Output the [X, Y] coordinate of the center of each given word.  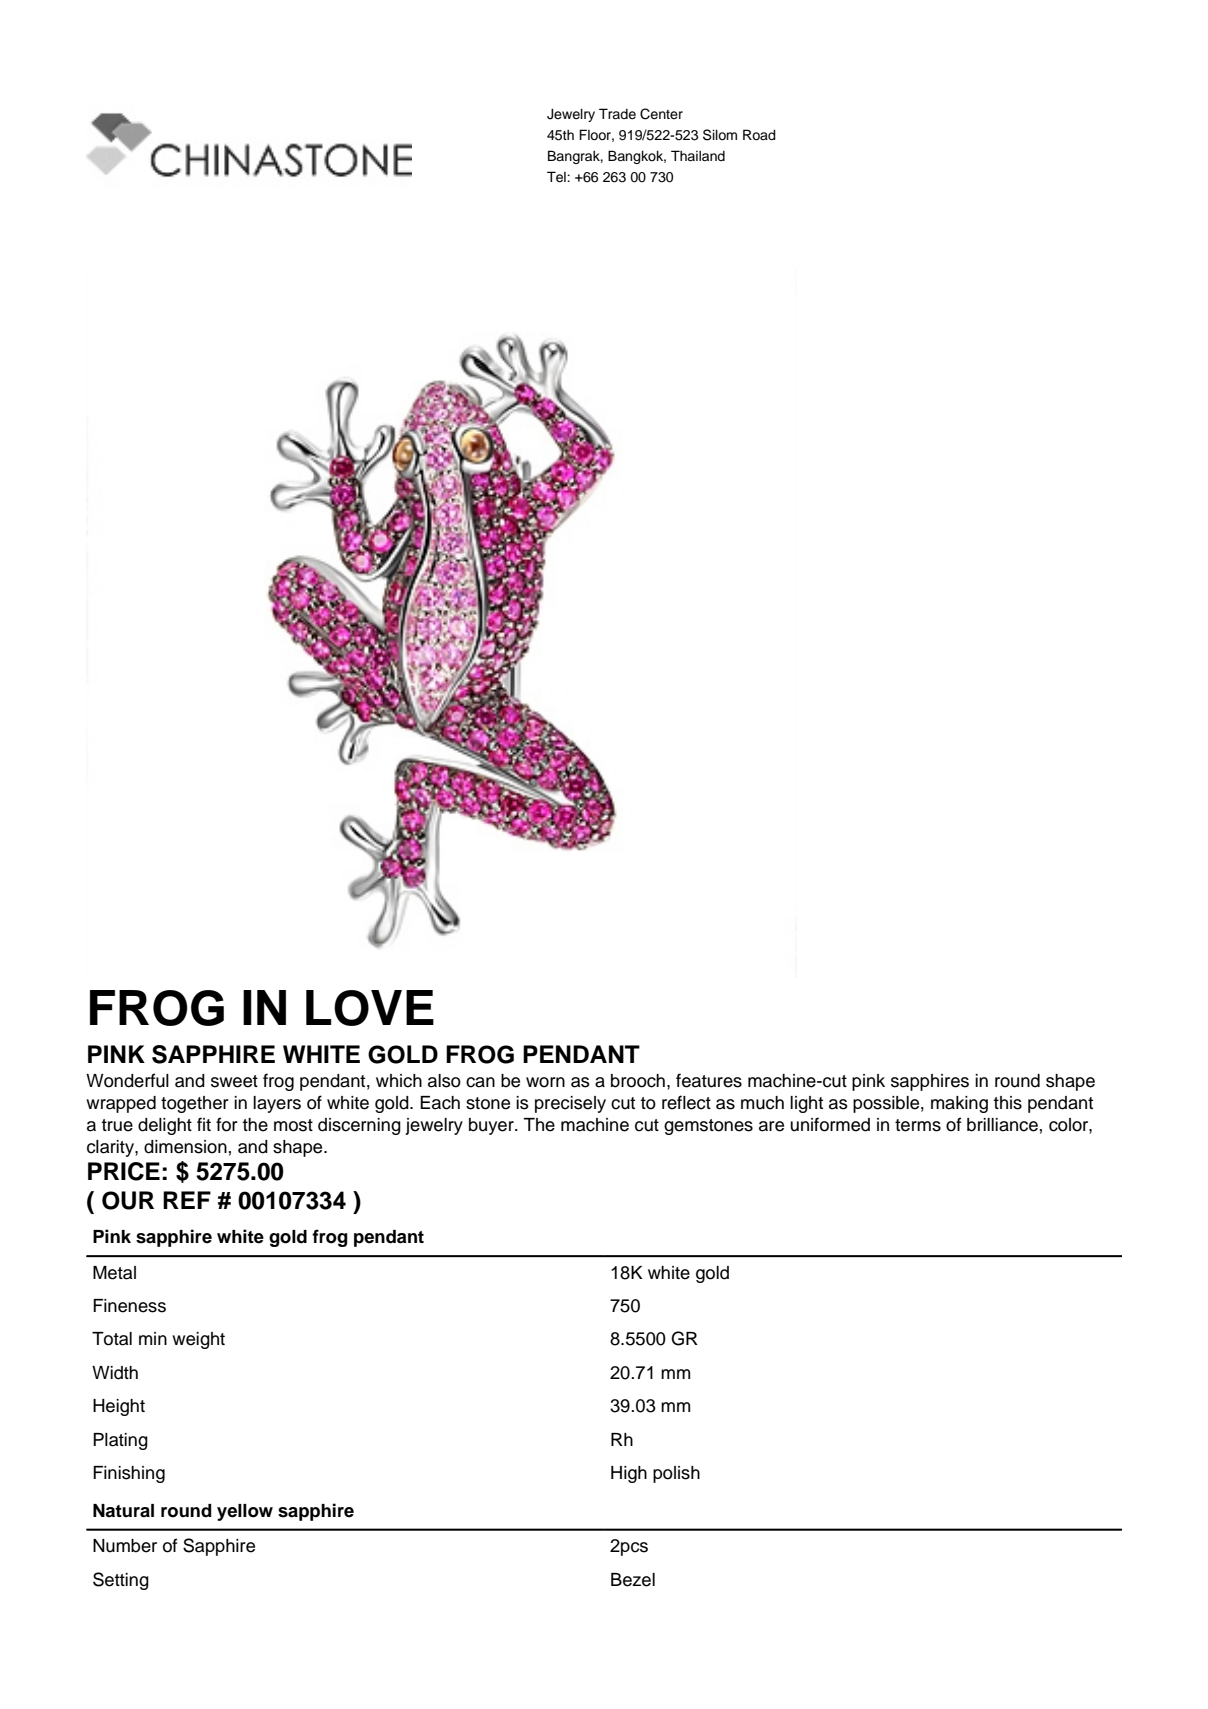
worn [545, 1082]
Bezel [633, 1580]
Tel [557, 177]
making [959, 1104]
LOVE [370, 1008]
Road [759, 134]
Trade [617, 114]
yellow [245, 1512]
